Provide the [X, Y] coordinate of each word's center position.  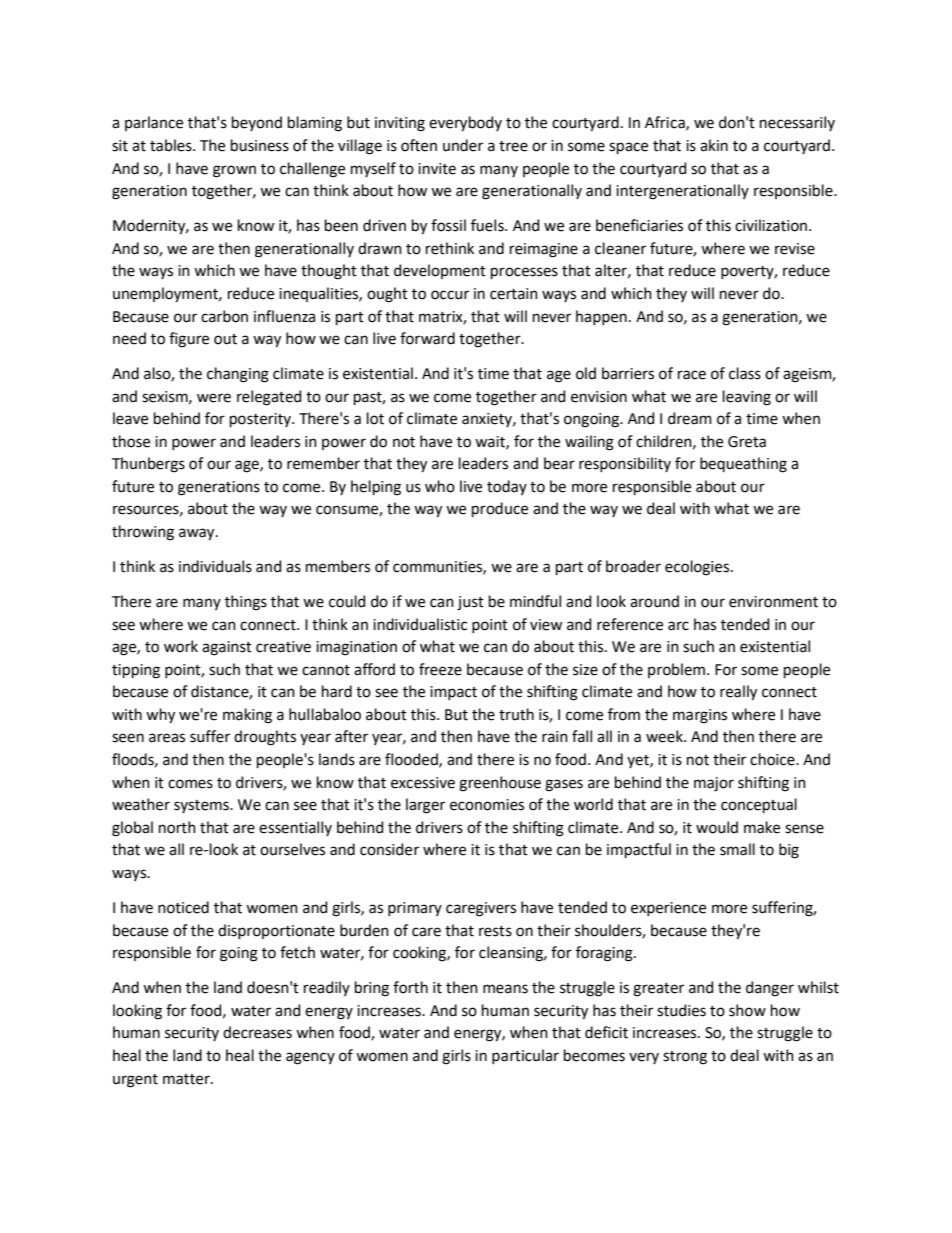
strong [685, 1058]
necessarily [797, 123]
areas [167, 738]
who [440, 486]
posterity [261, 420]
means [505, 989]
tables [172, 145]
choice [773, 759]
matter [187, 1079]
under [463, 145]
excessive [423, 783]
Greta [747, 442]
